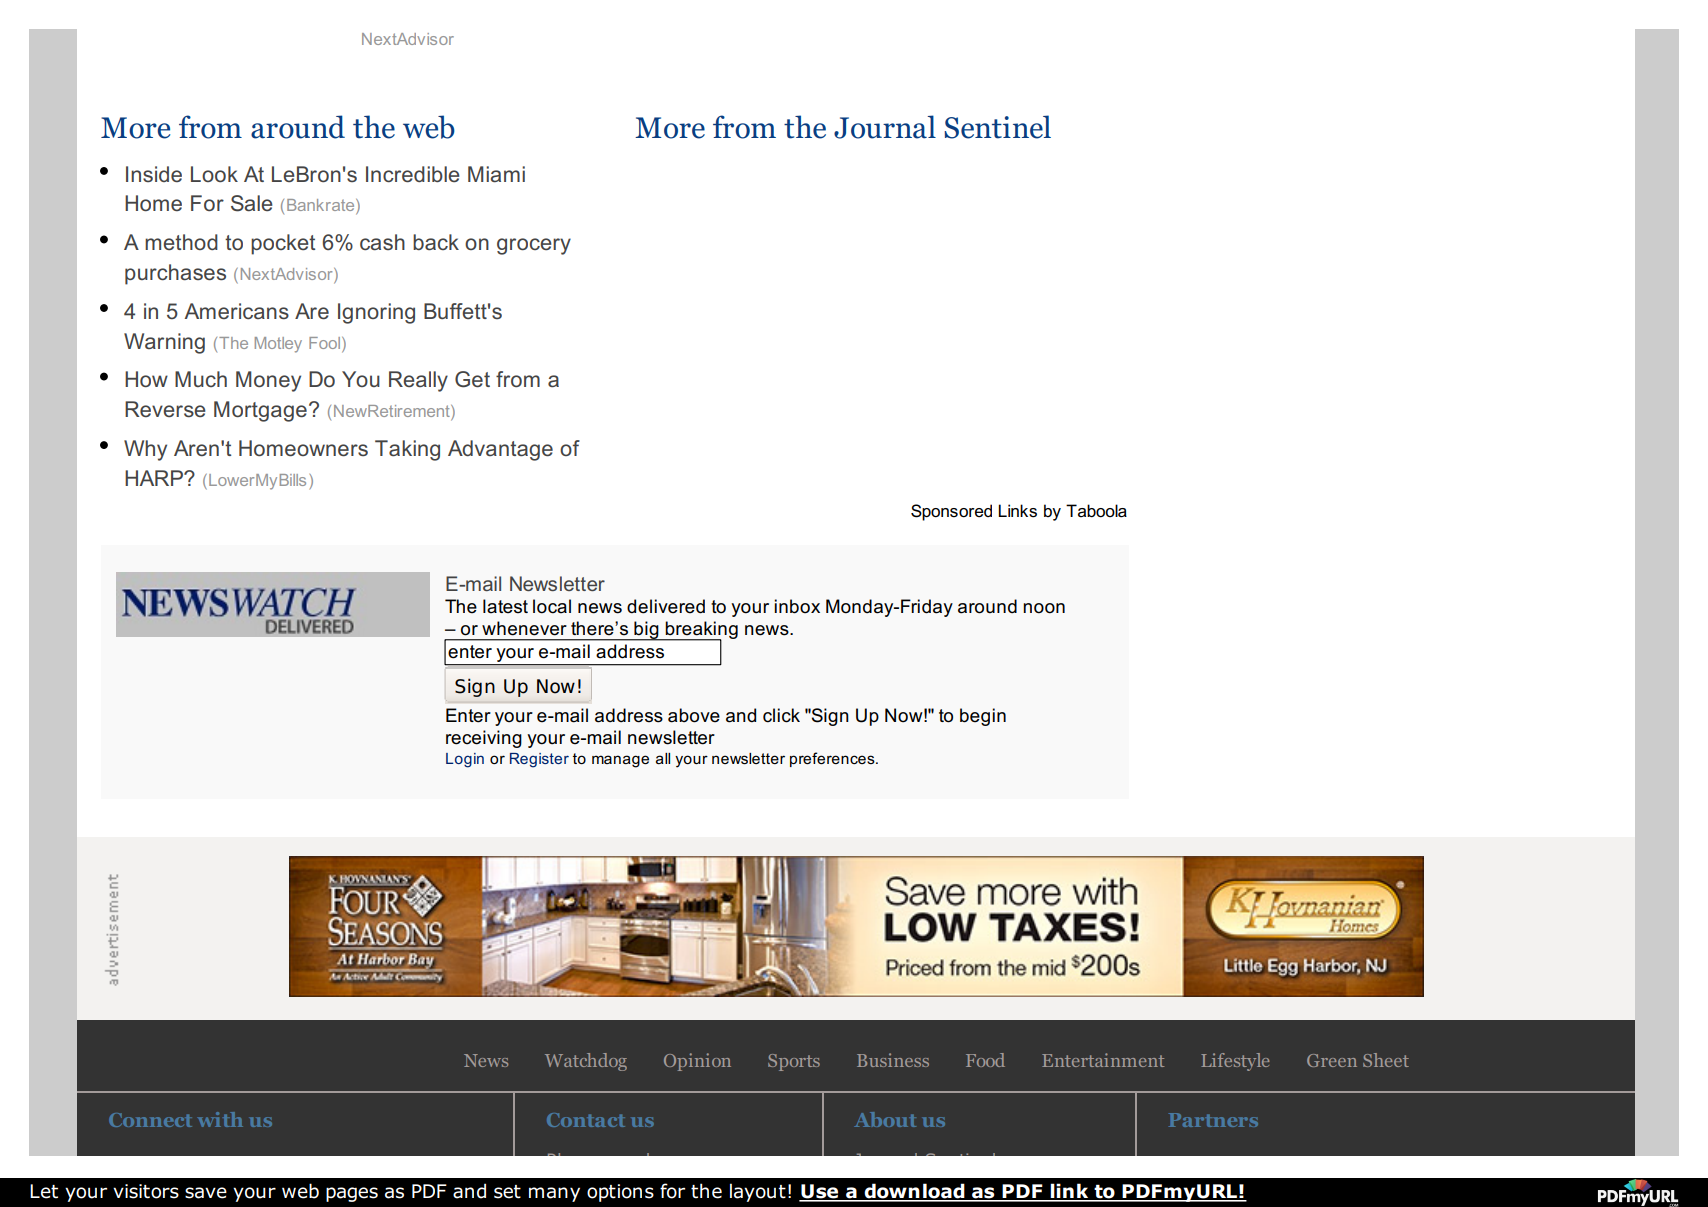  Describe the element at coordinates (983, 717) in the screenshot. I see `begin` at that location.
